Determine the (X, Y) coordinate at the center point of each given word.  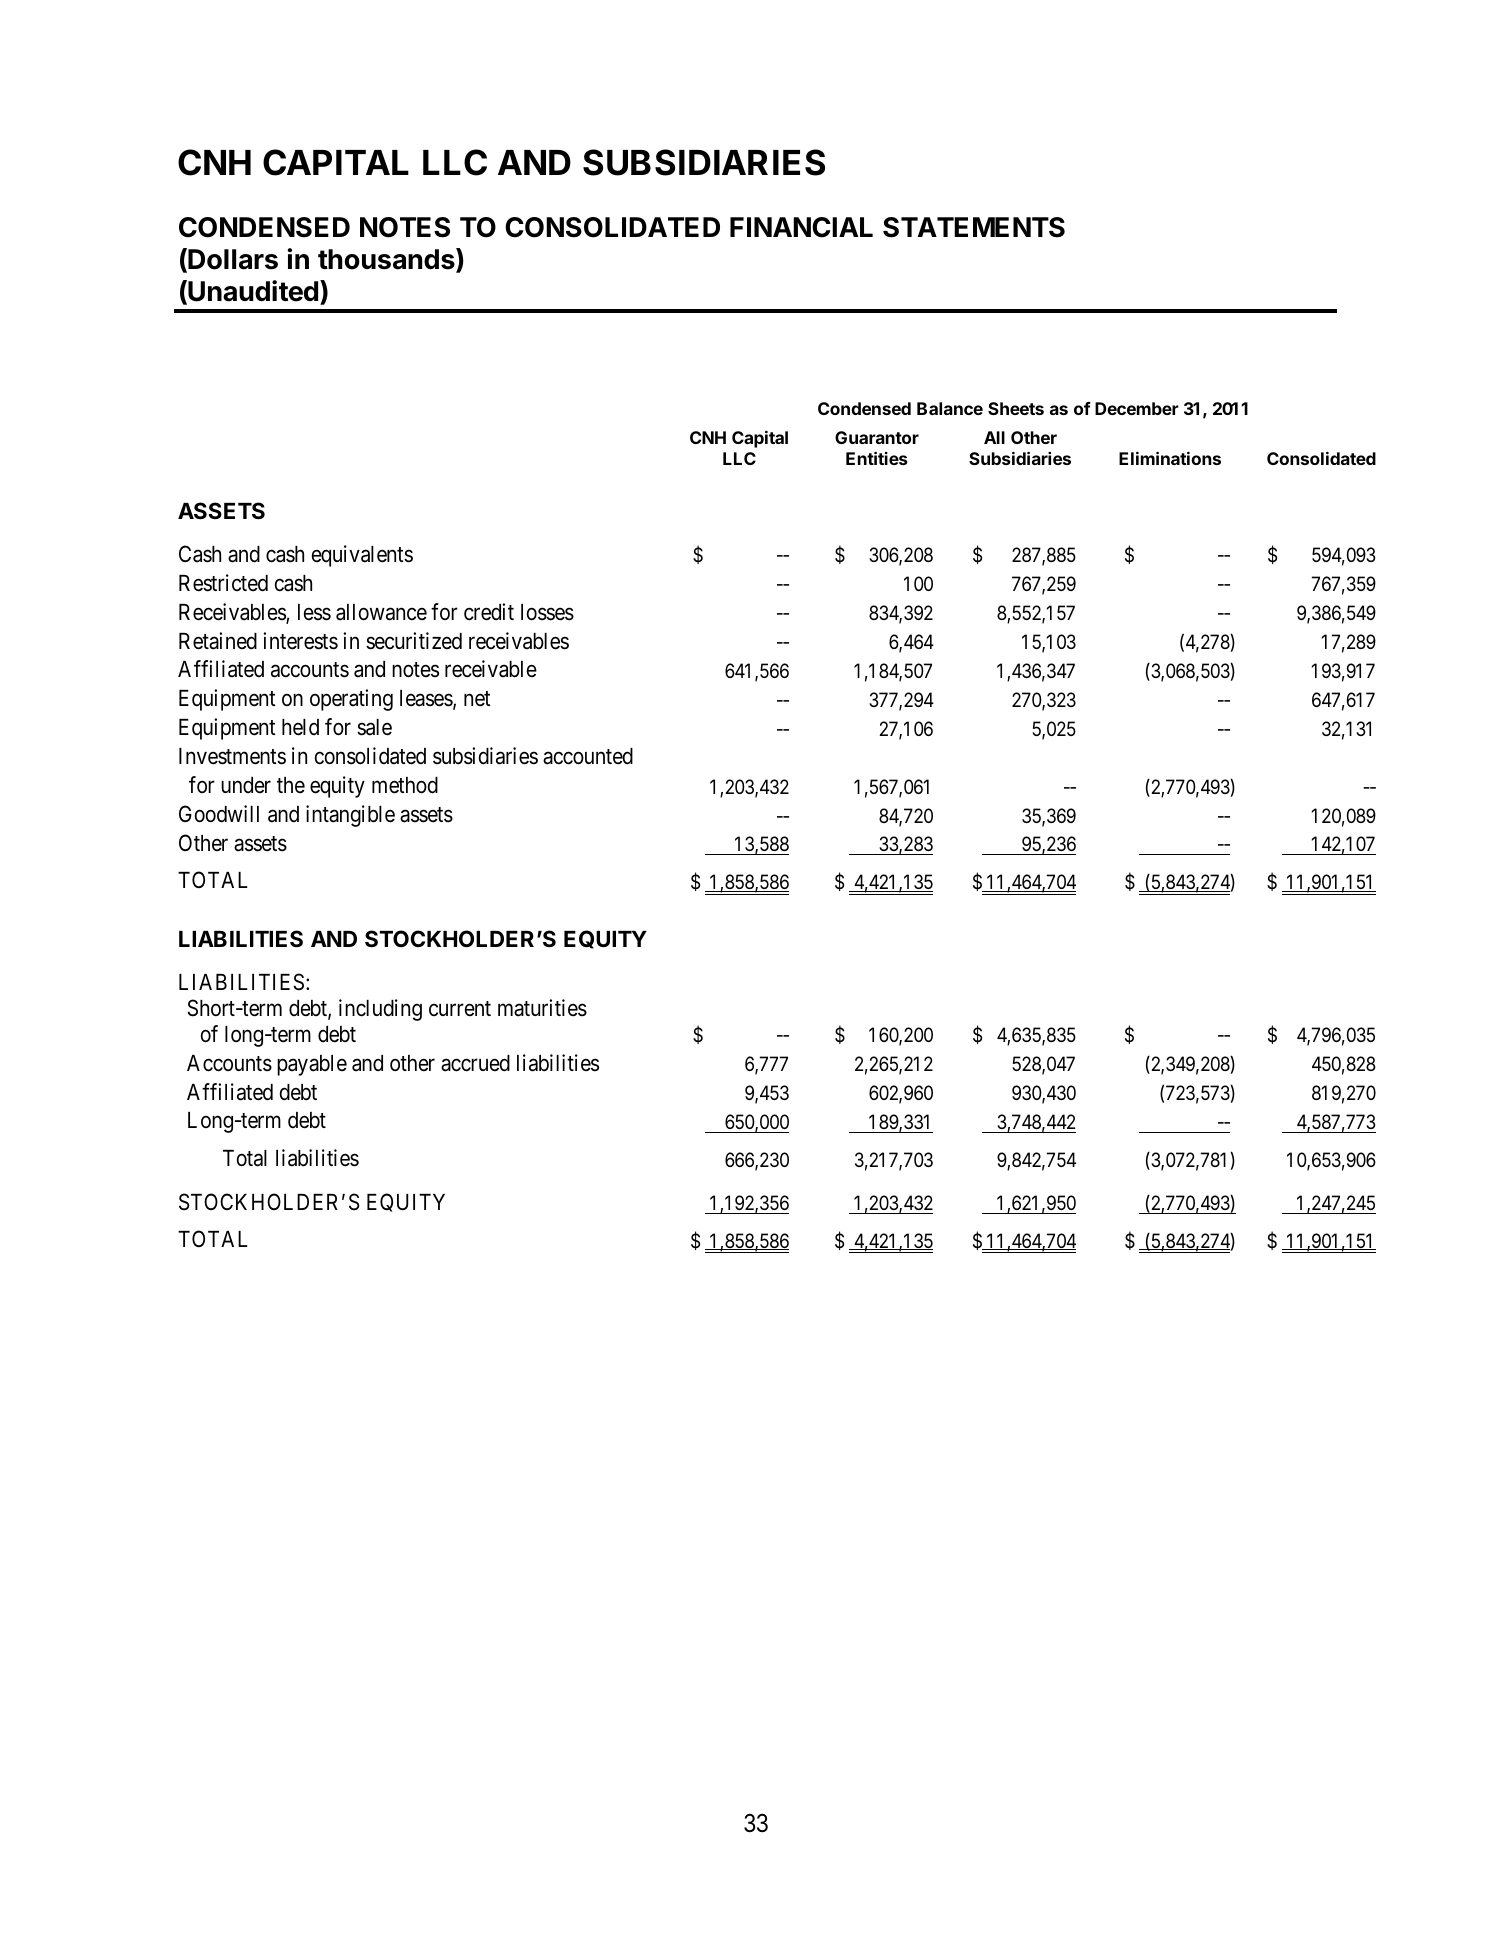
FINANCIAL (801, 227)
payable (312, 1065)
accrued (475, 1063)
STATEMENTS (974, 227)
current (460, 1009)
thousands (387, 260)
